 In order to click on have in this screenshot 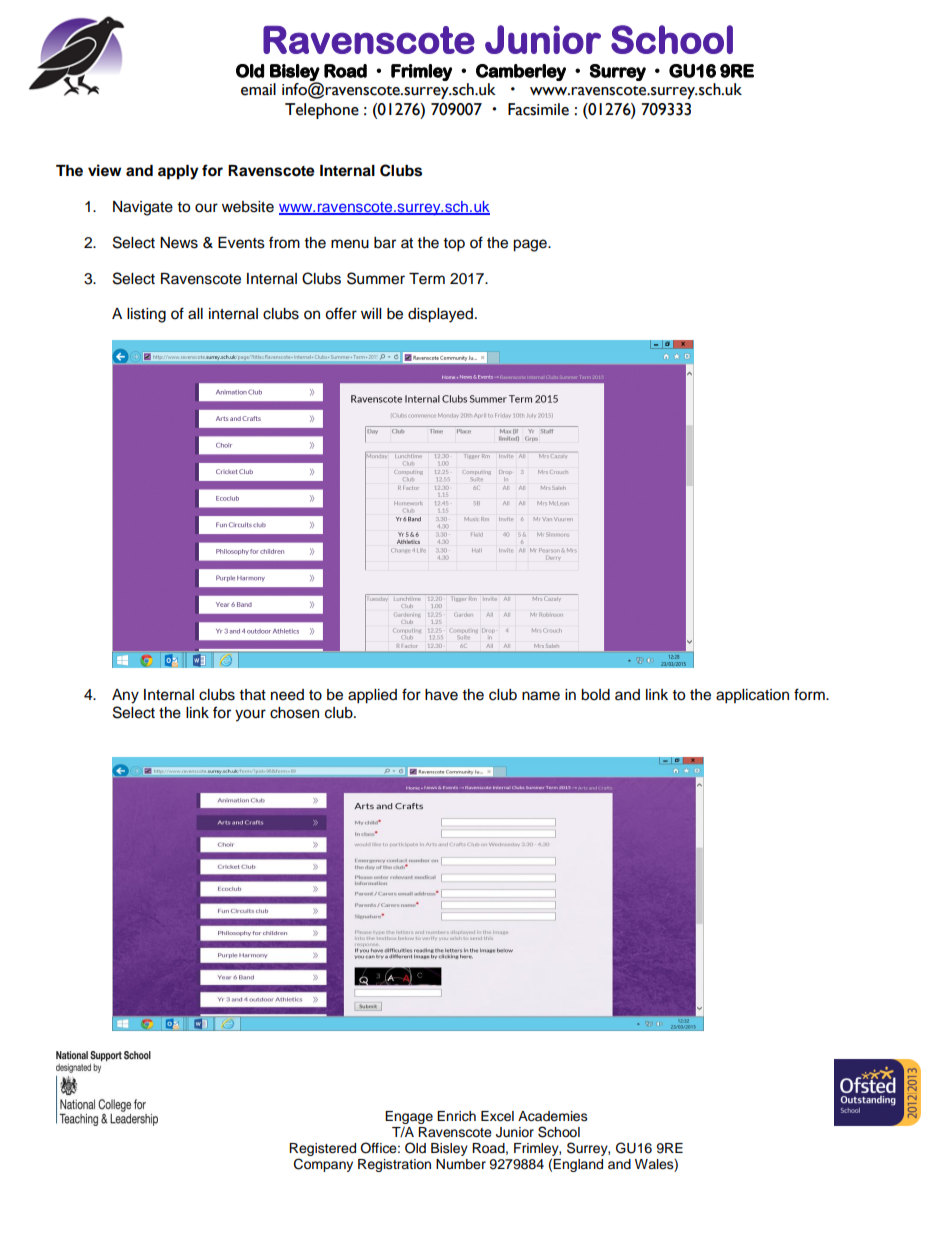, I will do `click(441, 695)`.
